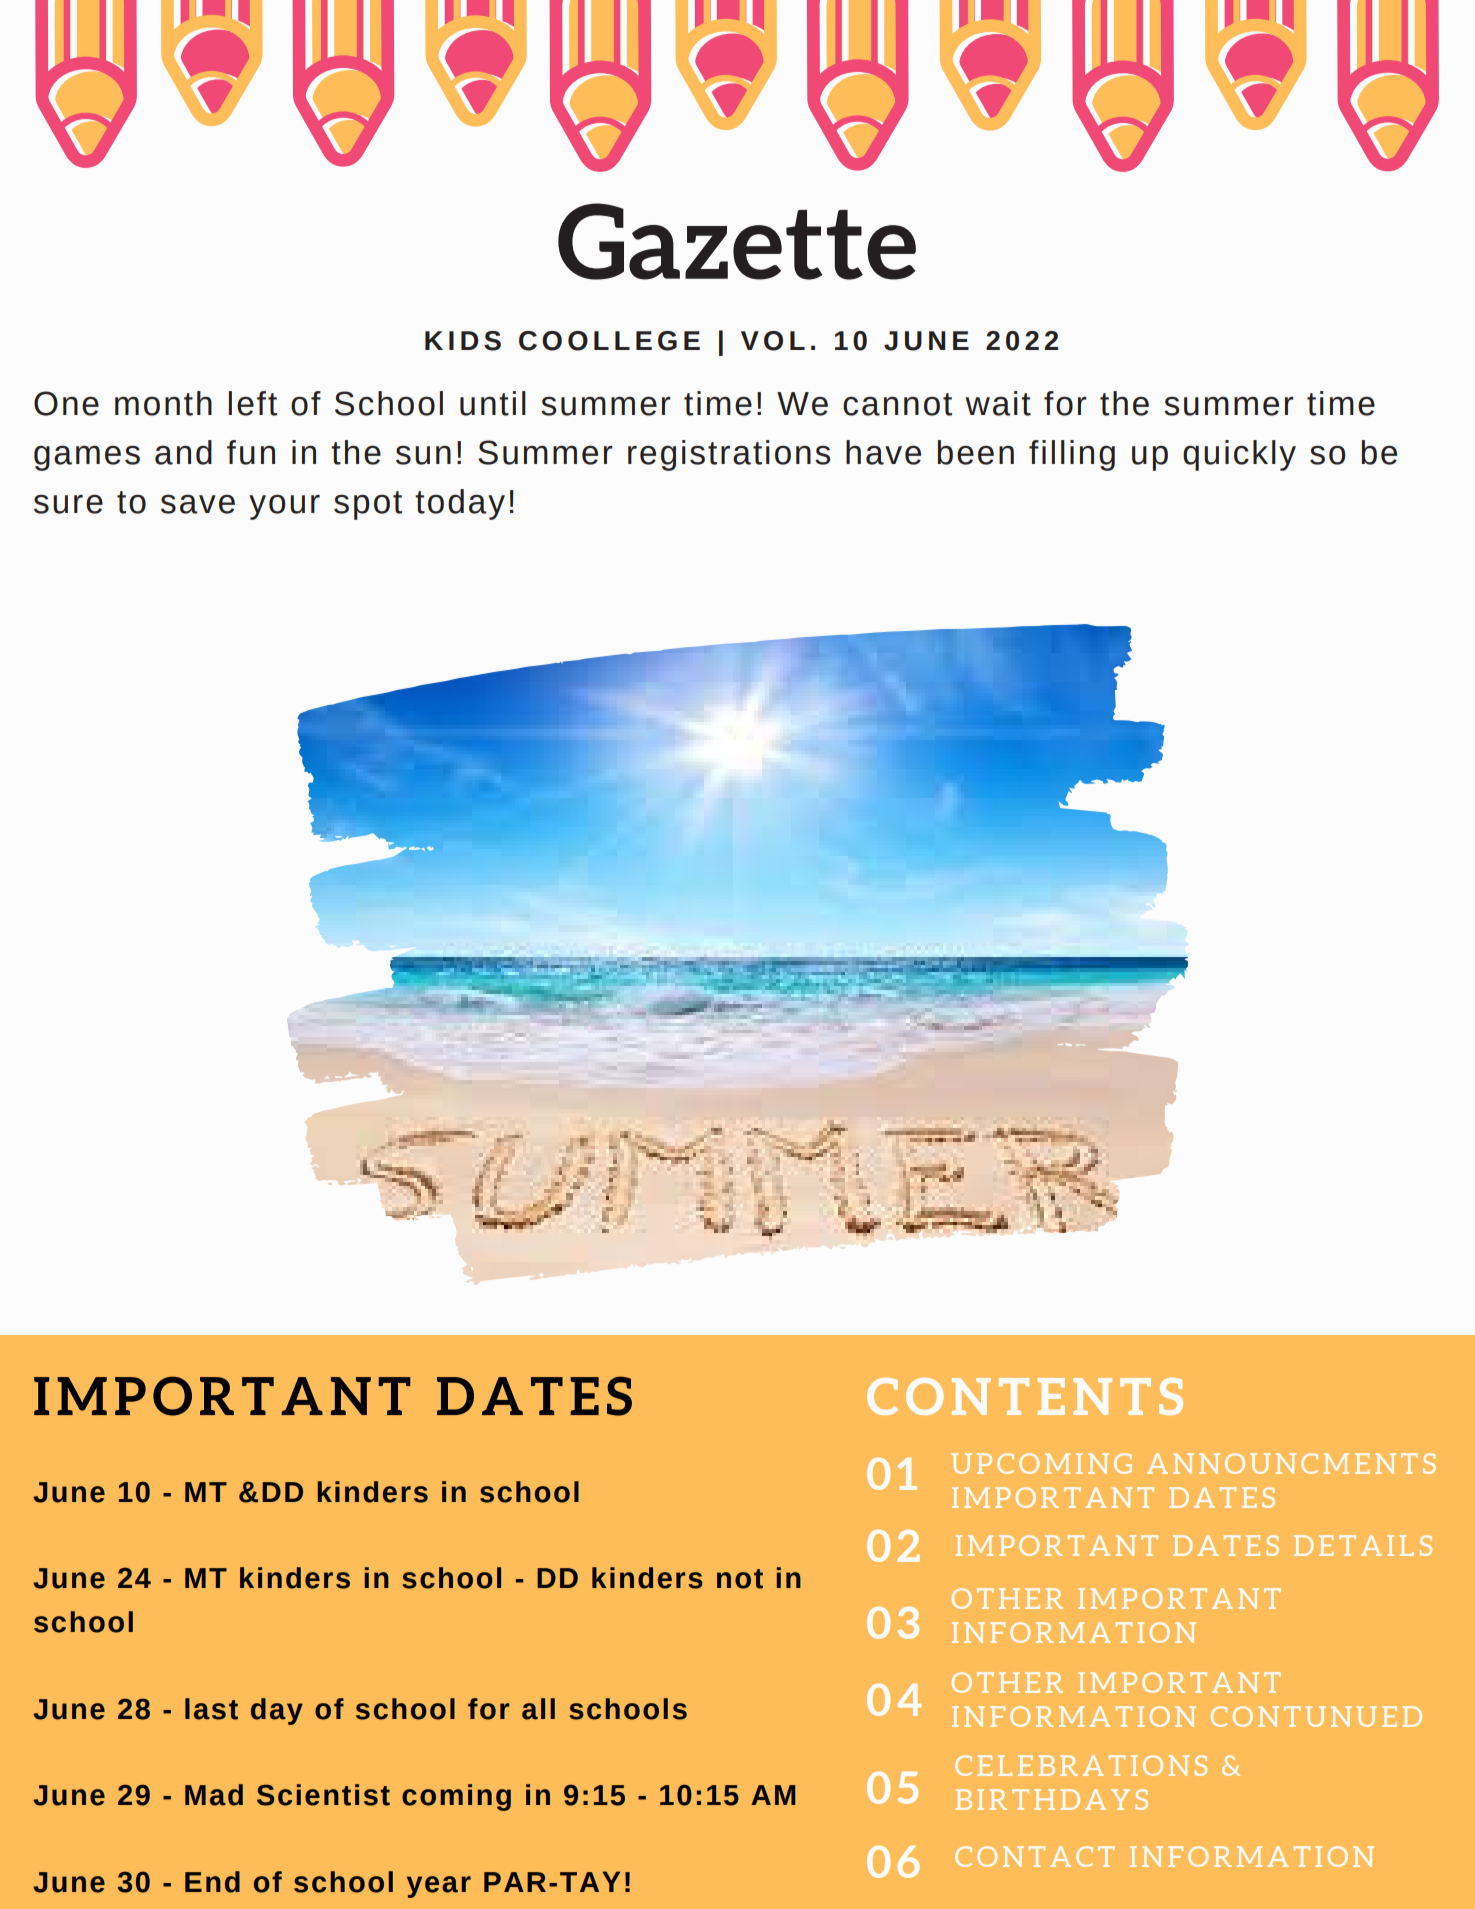 The width and height of the screenshot is (1475, 1909). Describe the element at coordinates (253, 403) in the screenshot. I see `left` at that location.
